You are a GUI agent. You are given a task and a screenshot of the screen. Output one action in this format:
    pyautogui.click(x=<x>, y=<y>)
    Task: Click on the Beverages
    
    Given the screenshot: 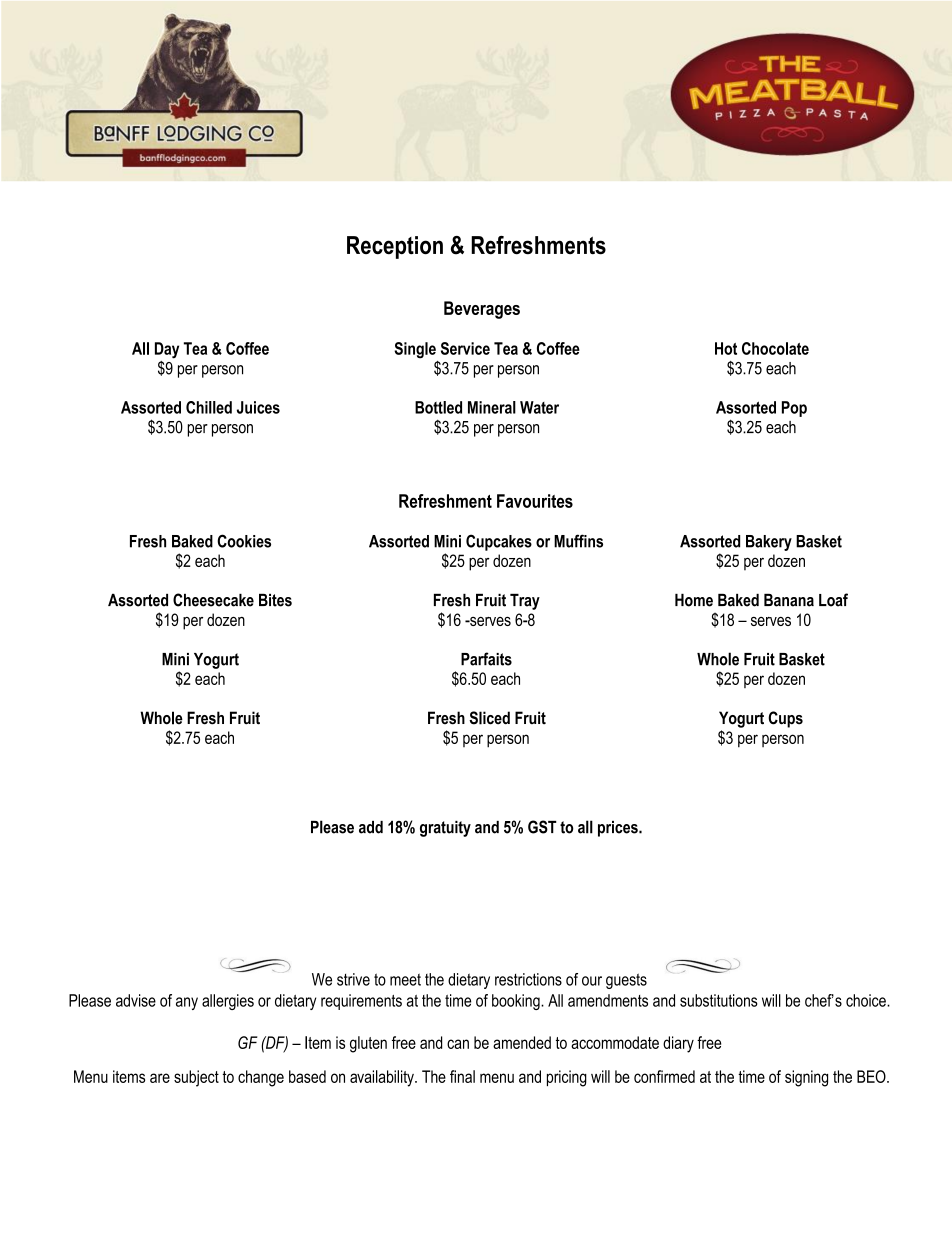 What is the action you would take?
    pyautogui.click(x=482, y=310)
